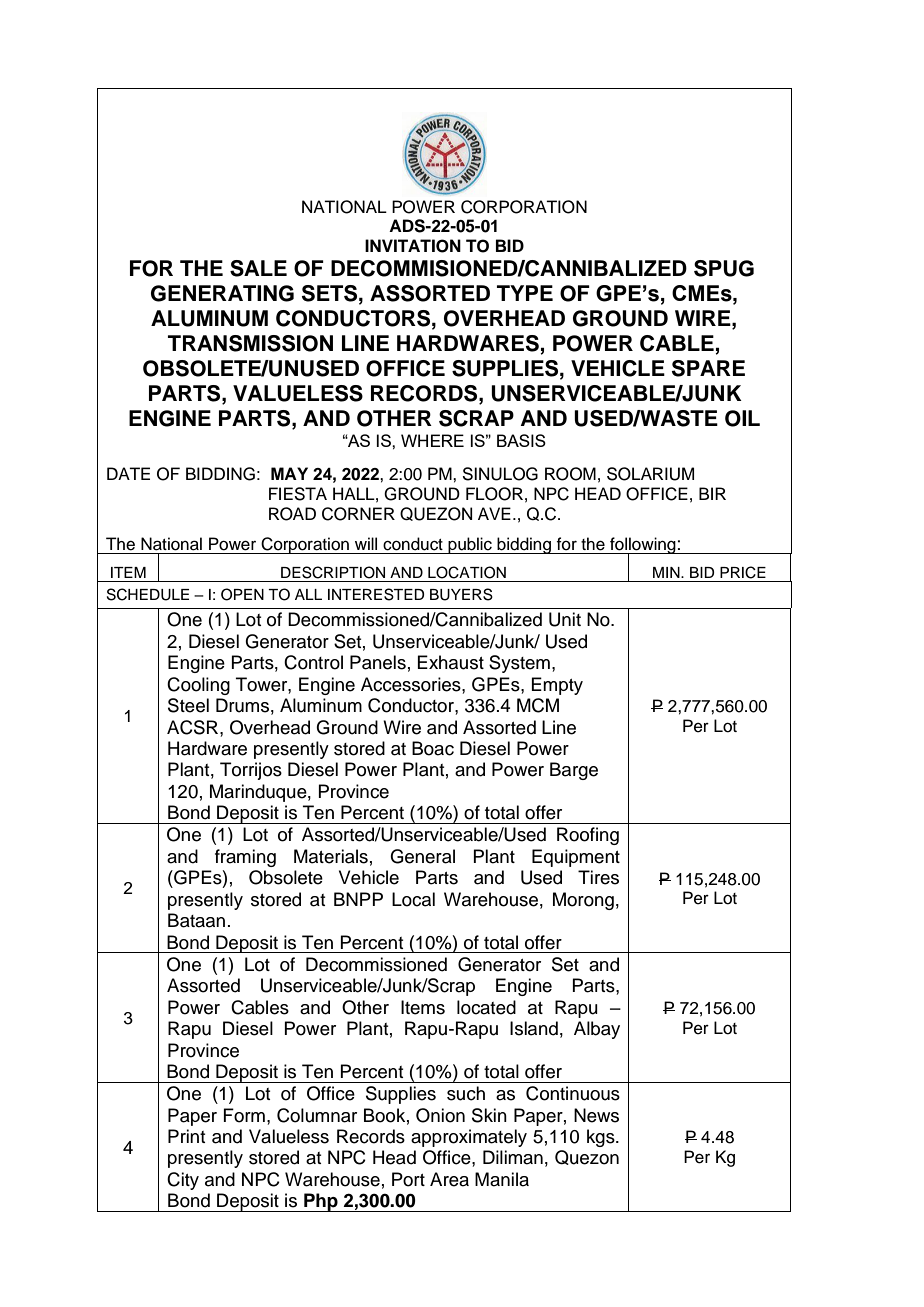  What do you see at coordinates (183, 1181) in the document?
I see `City` at bounding box center [183, 1181].
